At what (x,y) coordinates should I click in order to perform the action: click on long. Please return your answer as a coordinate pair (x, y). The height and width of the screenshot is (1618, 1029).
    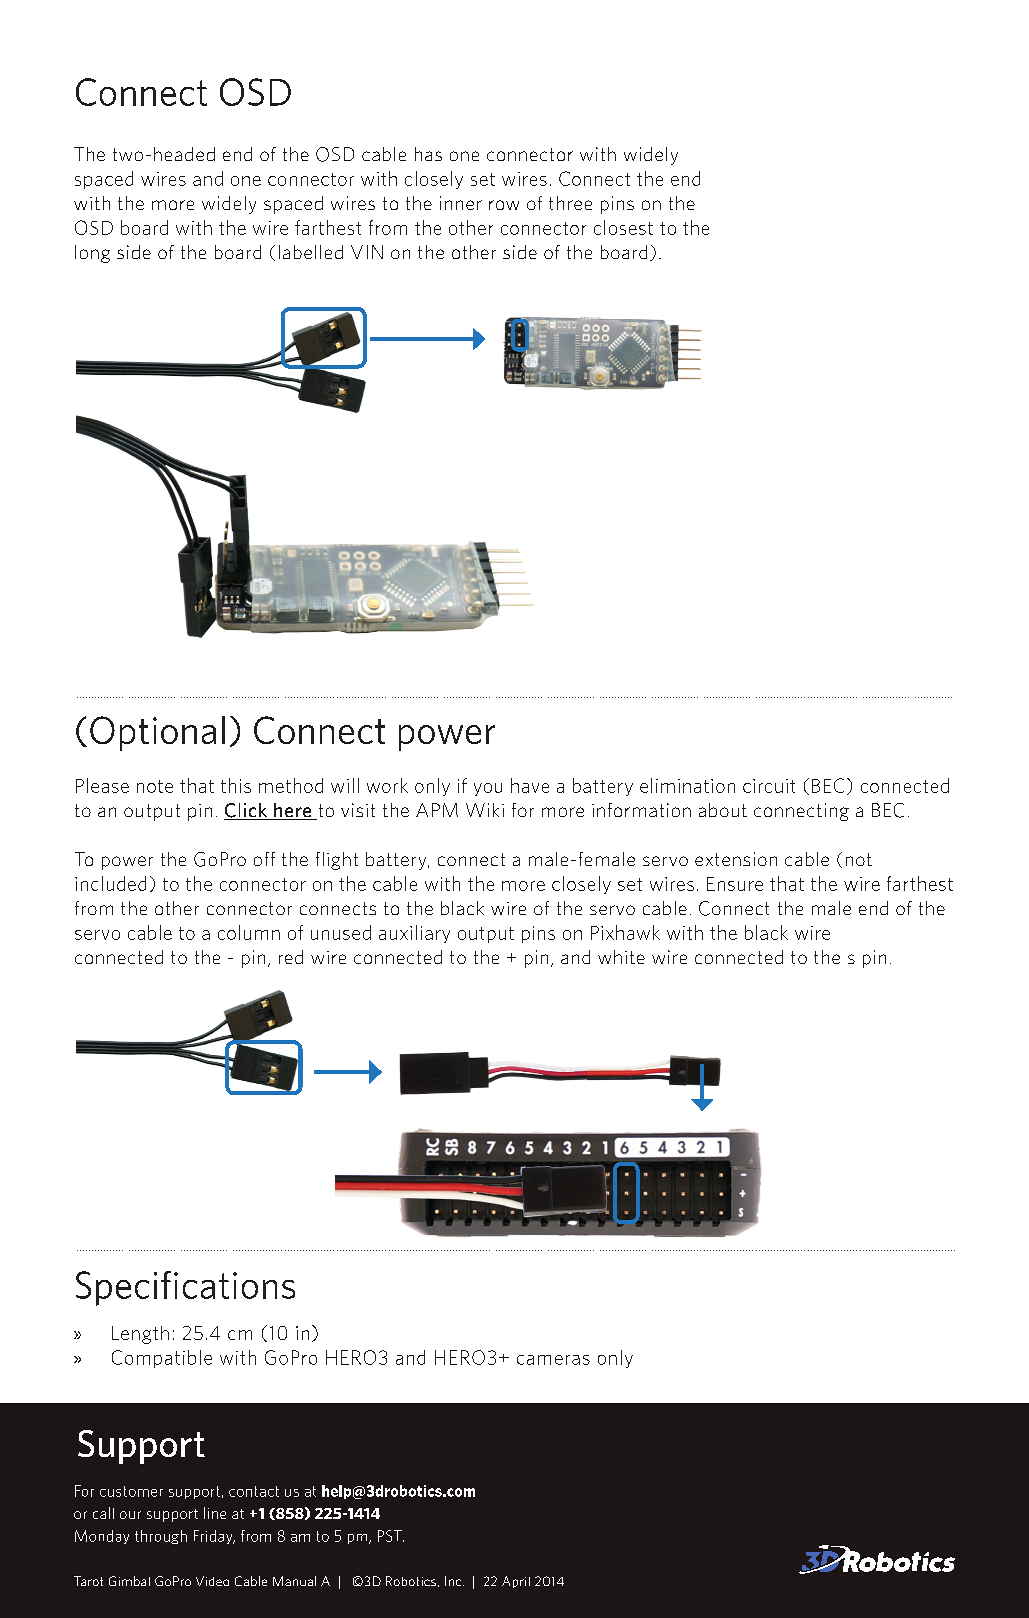
    Looking at the image, I should click on (92, 254).
